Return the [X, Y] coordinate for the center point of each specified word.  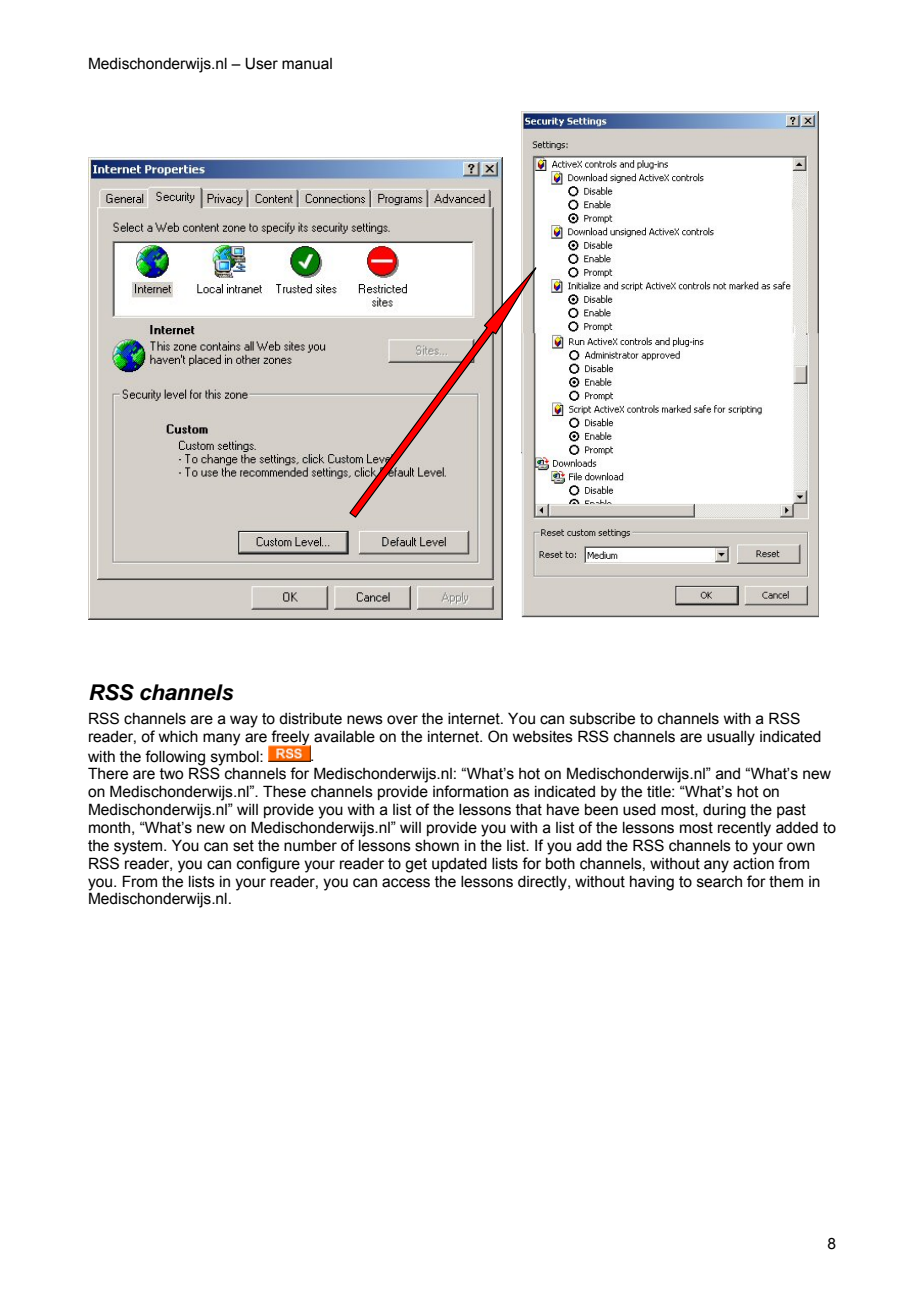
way [244, 721]
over [402, 720]
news [365, 720]
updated [459, 865]
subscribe [602, 719]
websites [543, 737]
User [261, 63]
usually [731, 738]
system [139, 847]
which [178, 737]
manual [307, 64]
